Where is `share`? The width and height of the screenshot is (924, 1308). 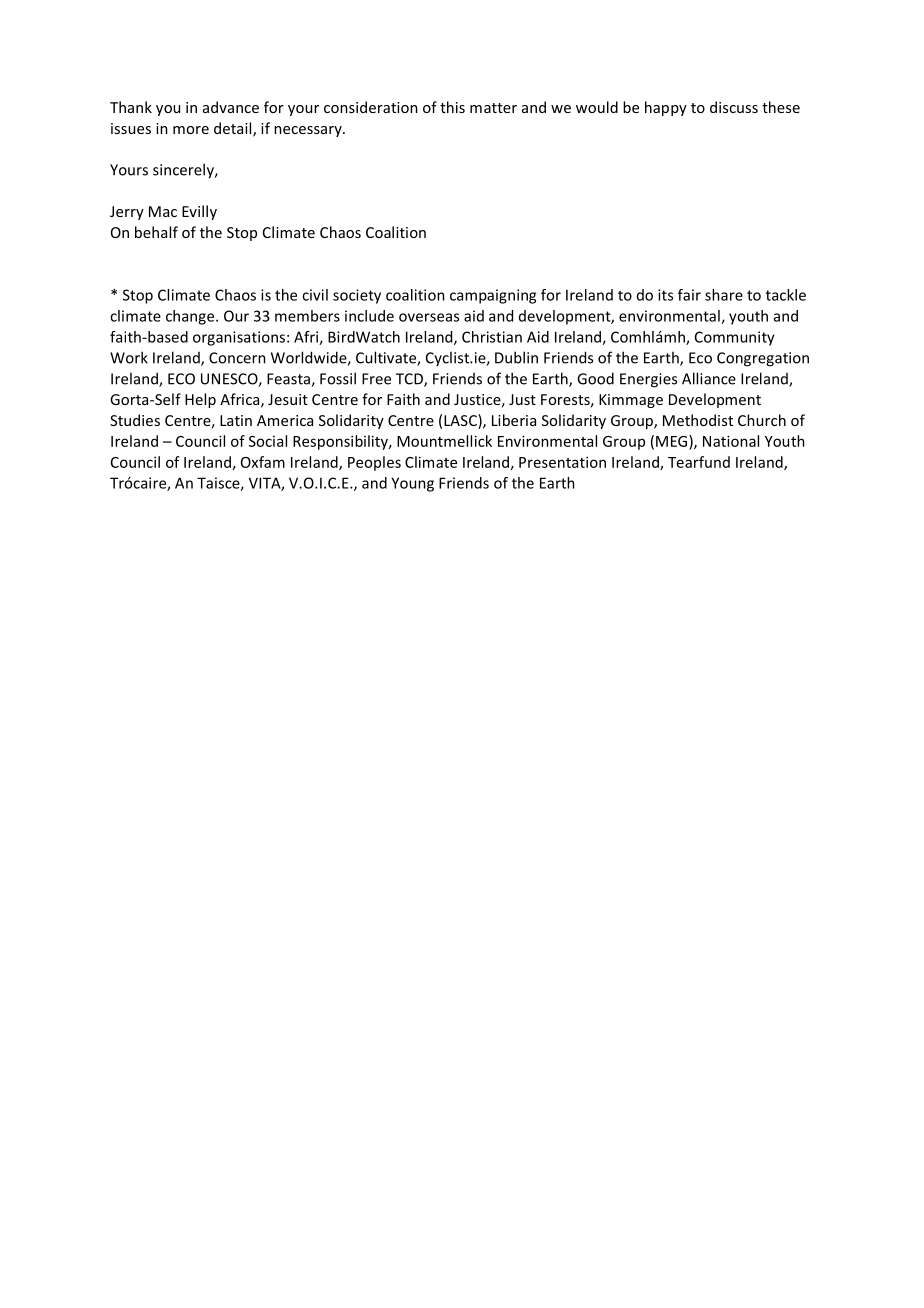 share is located at coordinates (724, 295).
